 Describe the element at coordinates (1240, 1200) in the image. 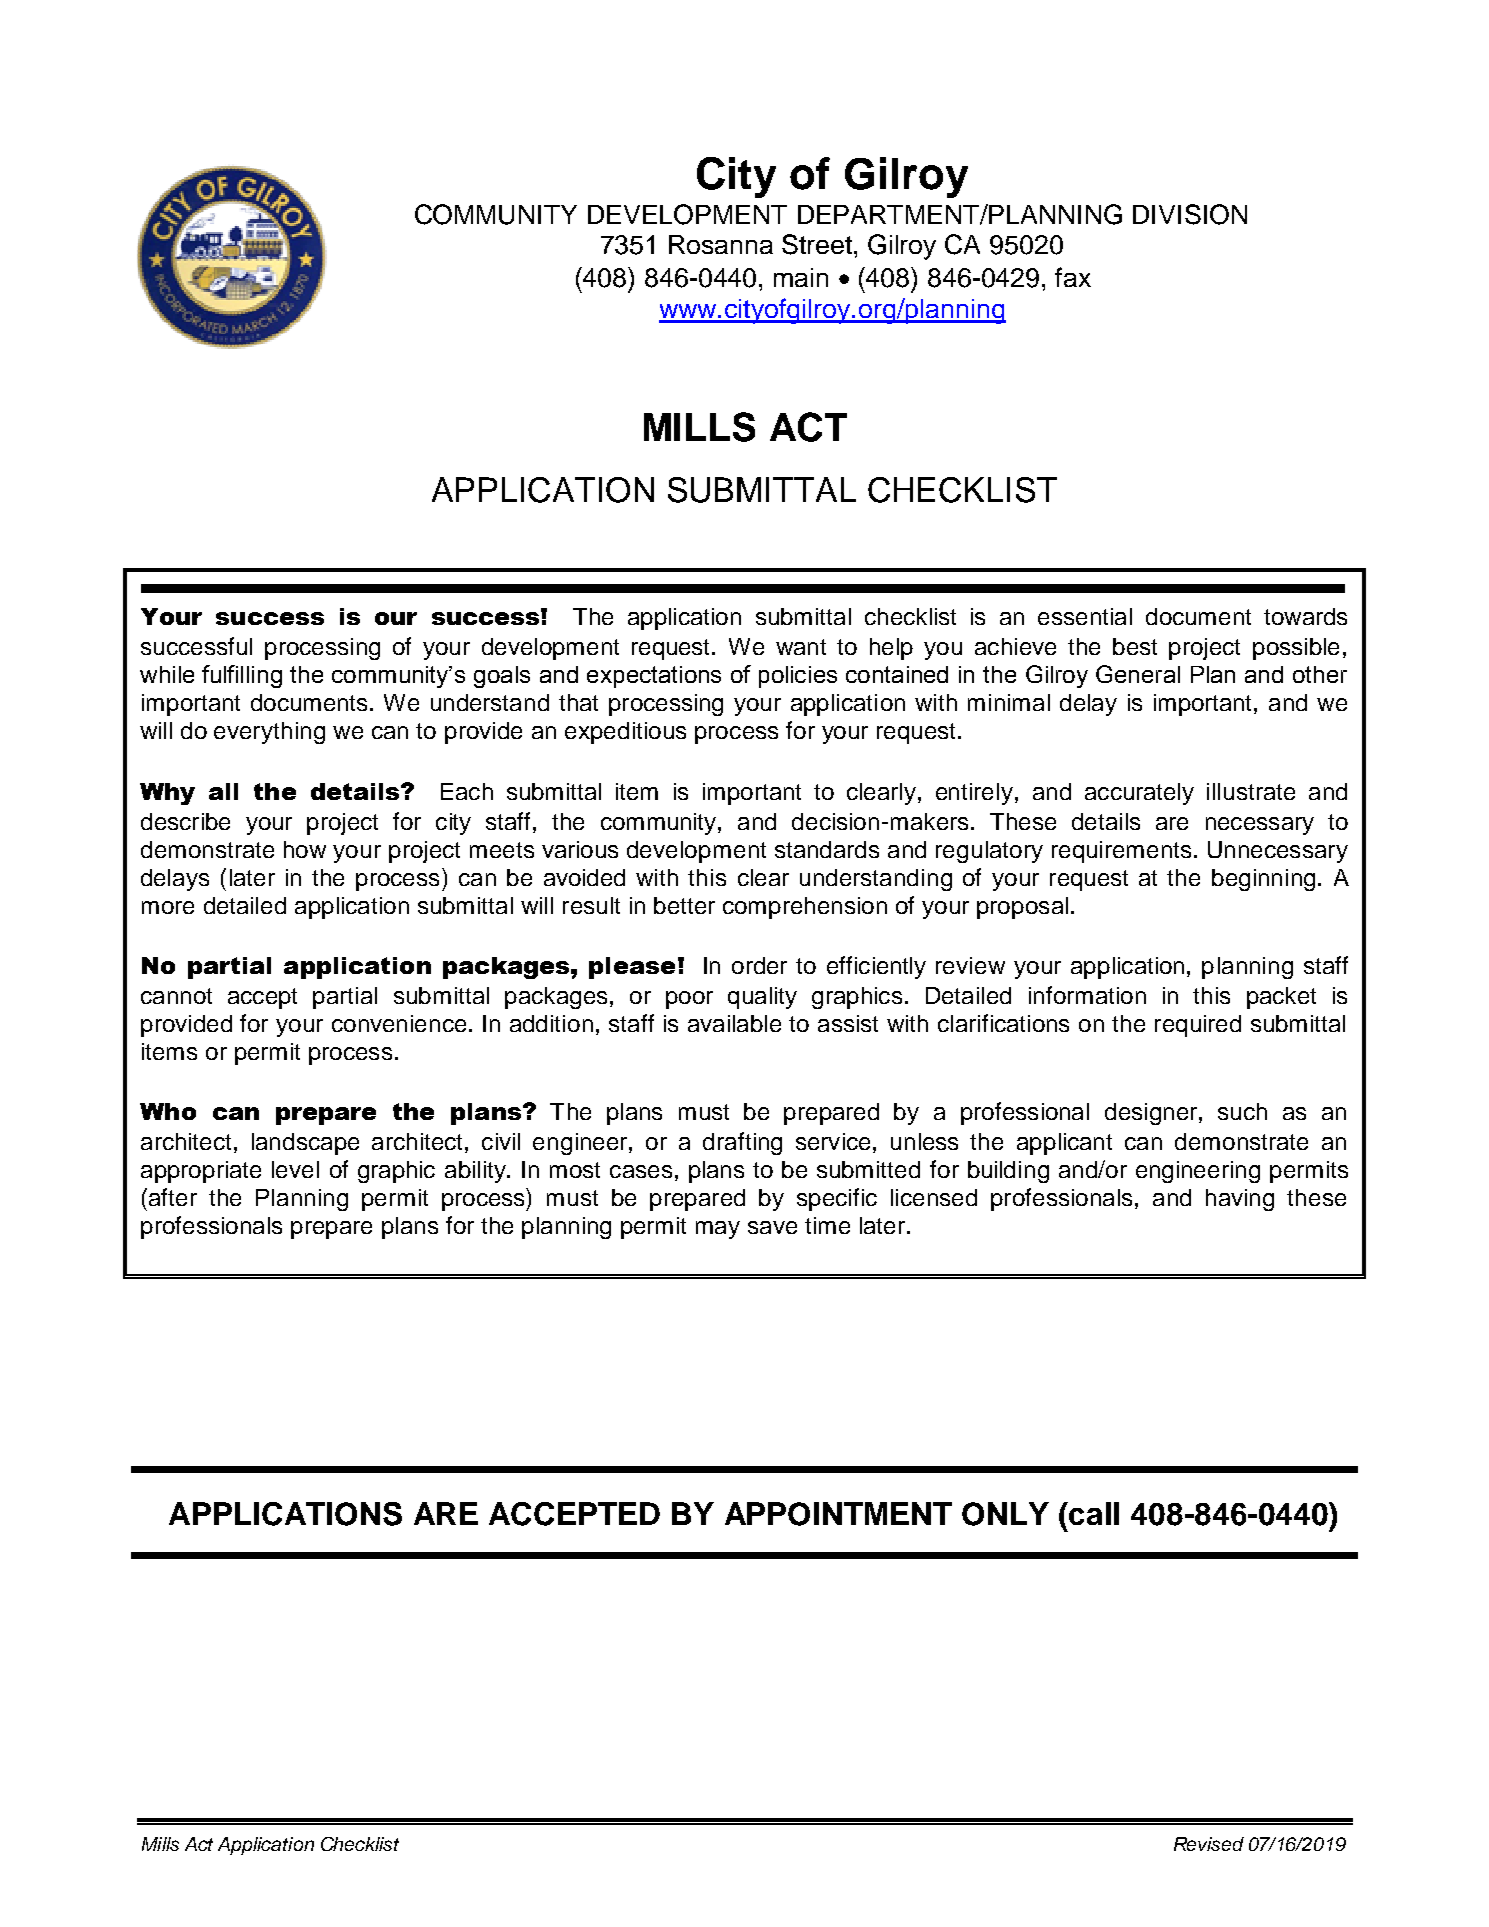

I see `having` at that location.
